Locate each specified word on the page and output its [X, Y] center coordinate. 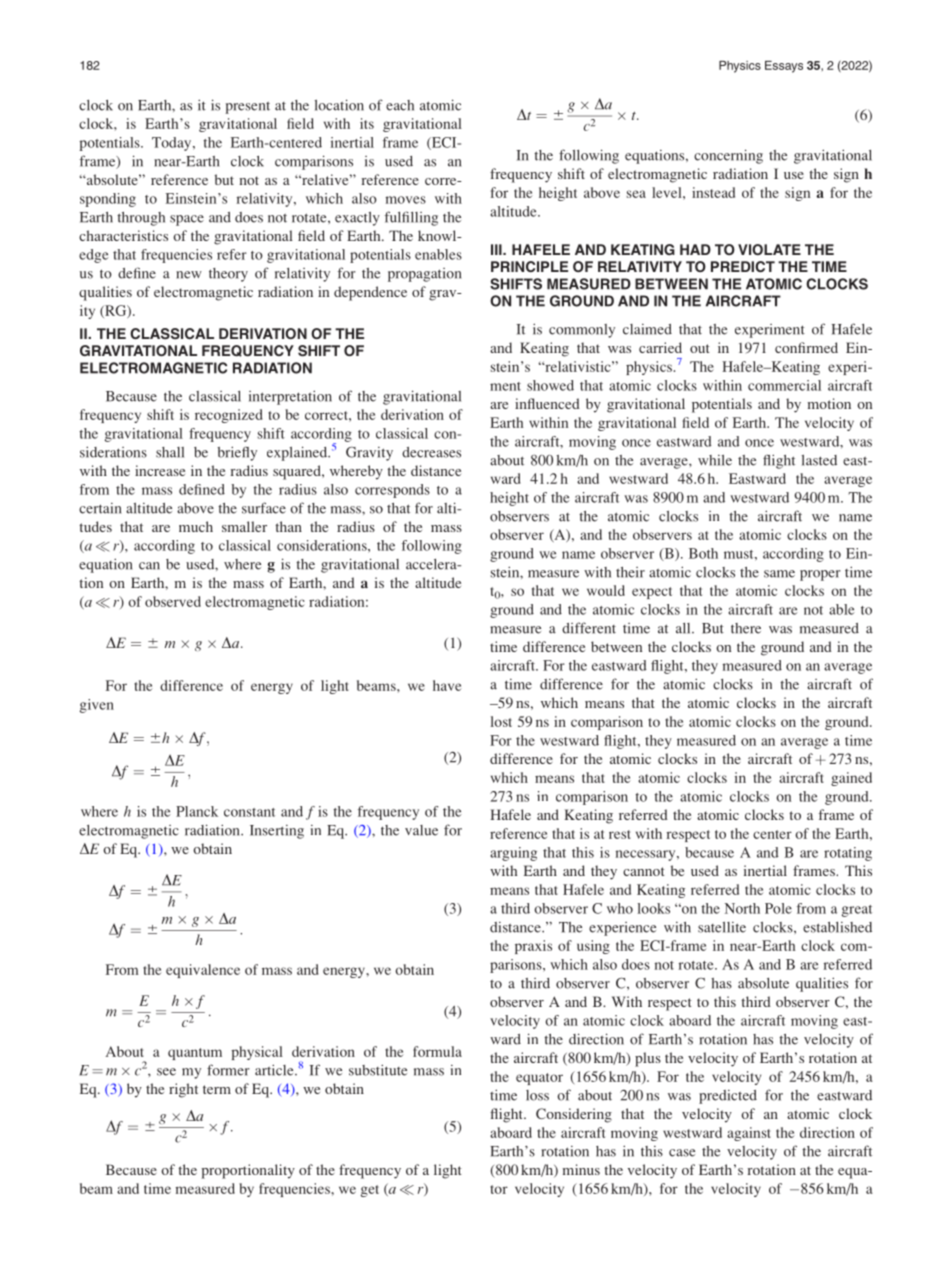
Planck [197, 811]
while [715, 460]
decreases [431, 452]
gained [851, 779]
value [421, 830]
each [400, 105]
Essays [784, 67]
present [247, 107]
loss [537, 1095]
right [183, 1090]
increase [160, 470]
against [749, 1134]
